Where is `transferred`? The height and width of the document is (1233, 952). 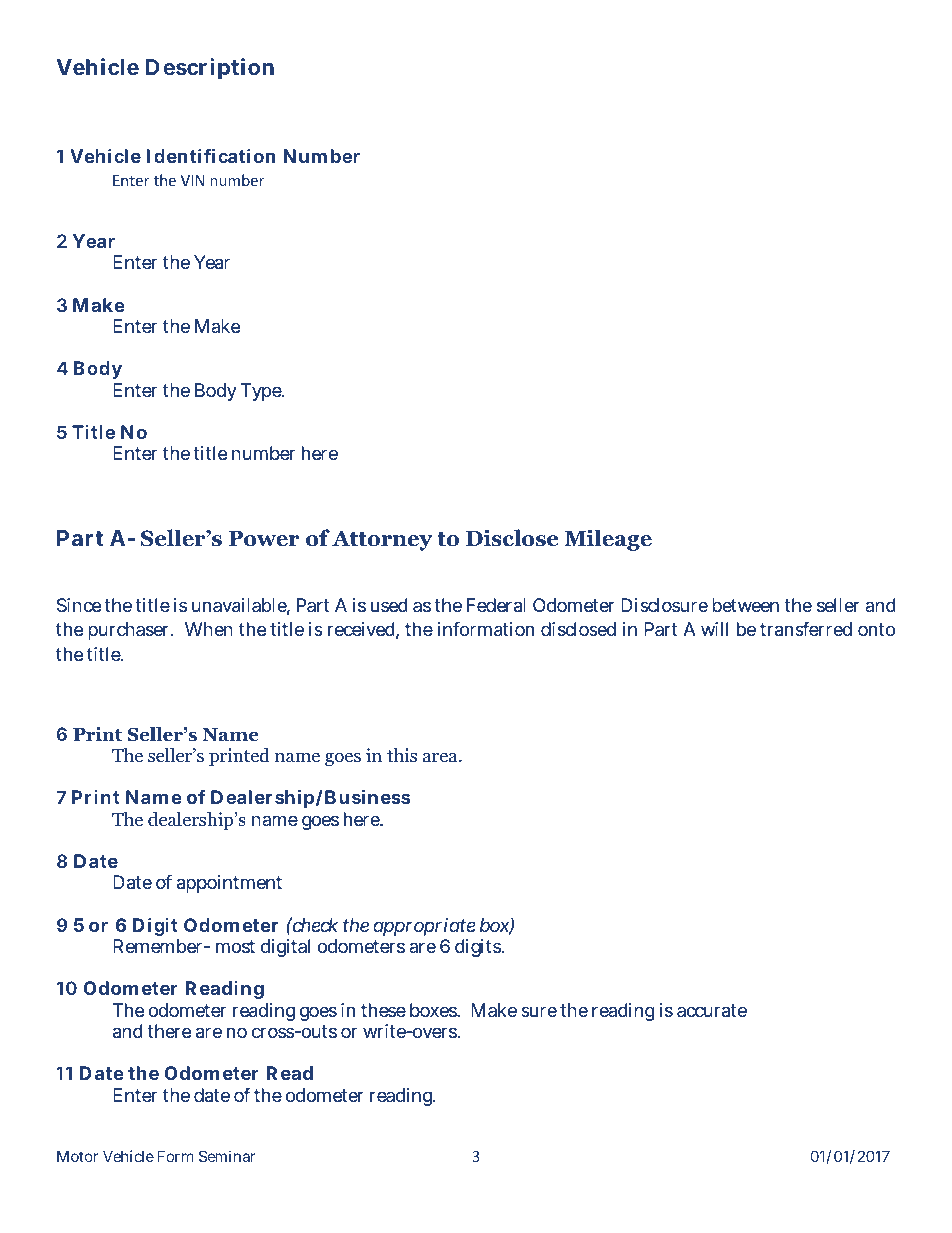 transferred is located at coordinates (806, 629).
